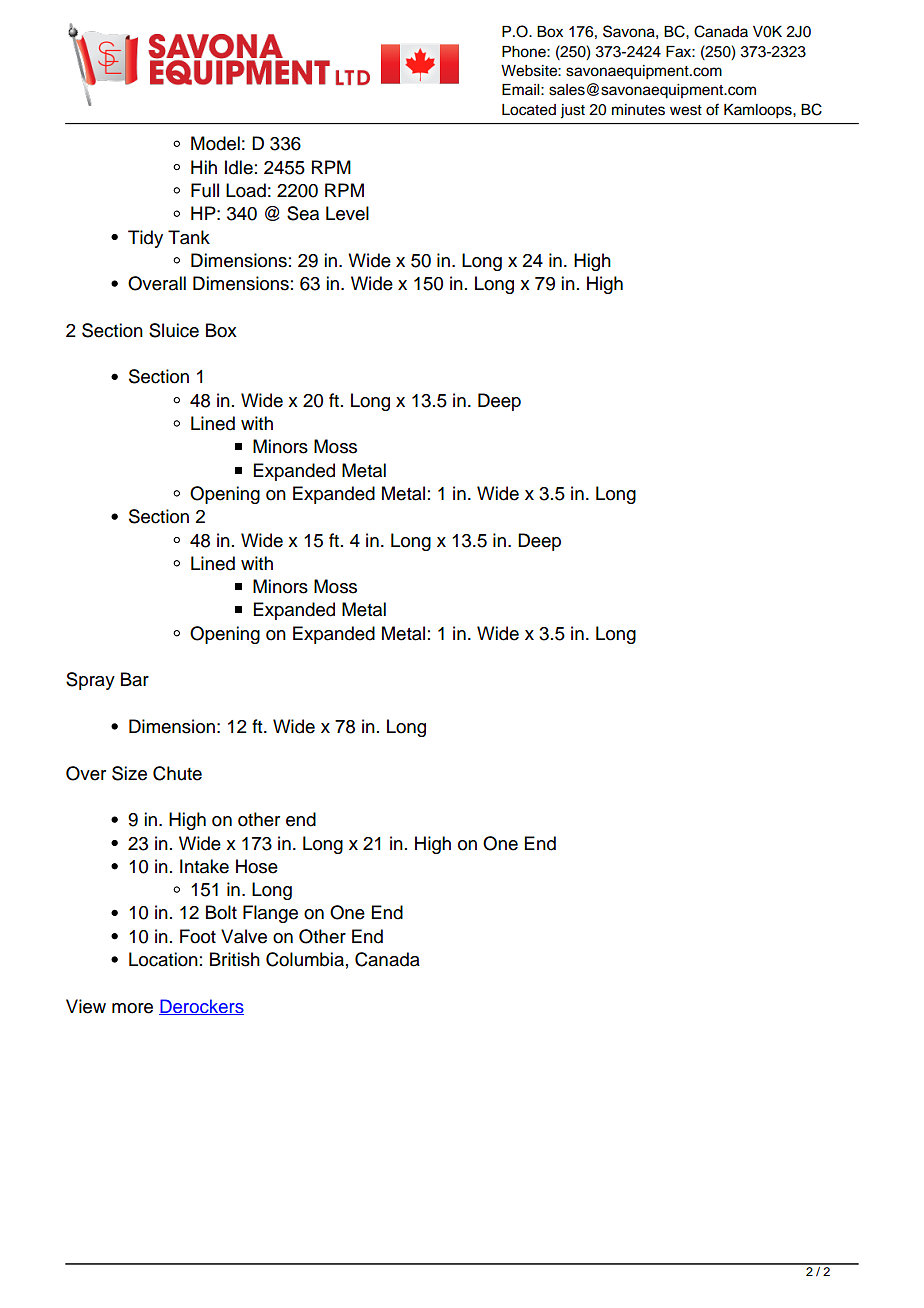 The width and height of the screenshot is (924, 1308). Describe the element at coordinates (135, 679) in the screenshot. I see `Bar` at that location.
